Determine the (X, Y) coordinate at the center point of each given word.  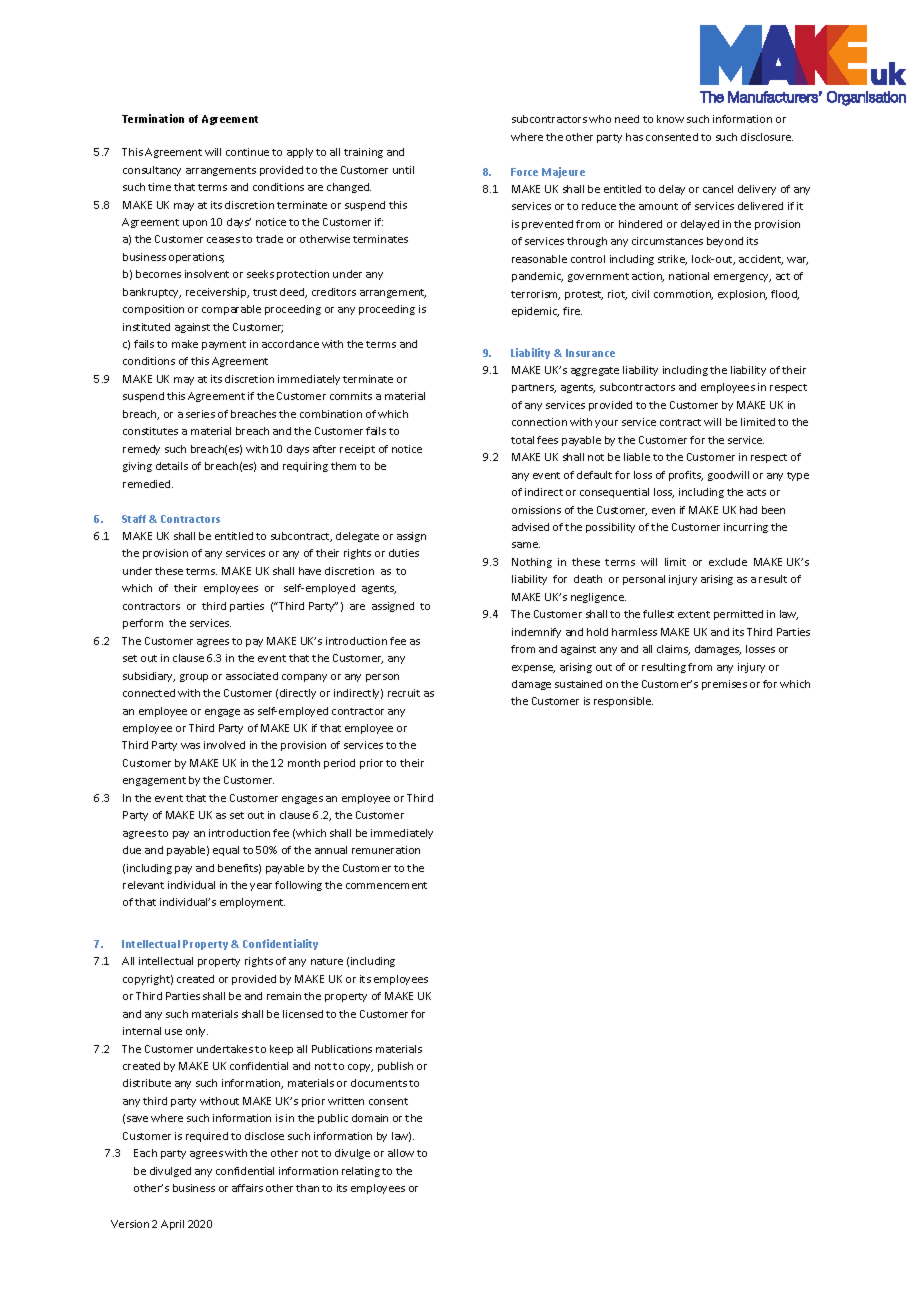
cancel (718, 189)
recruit (404, 693)
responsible (623, 702)
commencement (386, 885)
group (194, 678)
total (522, 440)
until (403, 170)
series (200, 414)
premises (724, 685)
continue (247, 152)
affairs (247, 1188)
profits (686, 476)
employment (252, 903)
